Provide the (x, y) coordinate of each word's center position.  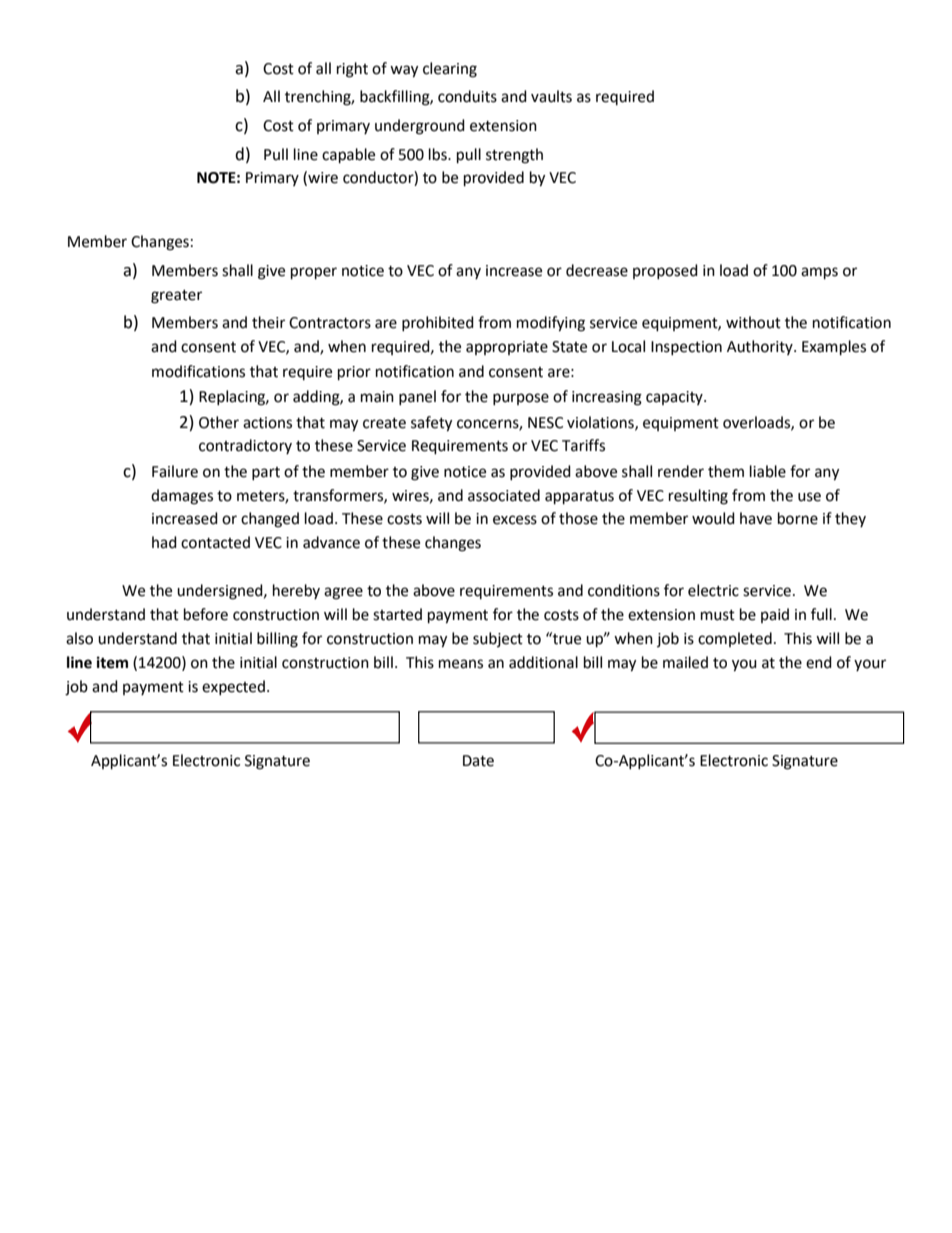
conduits (467, 96)
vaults (551, 96)
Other (219, 422)
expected (233, 687)
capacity (675, 398)
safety (431, 424)
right (352, 70)
